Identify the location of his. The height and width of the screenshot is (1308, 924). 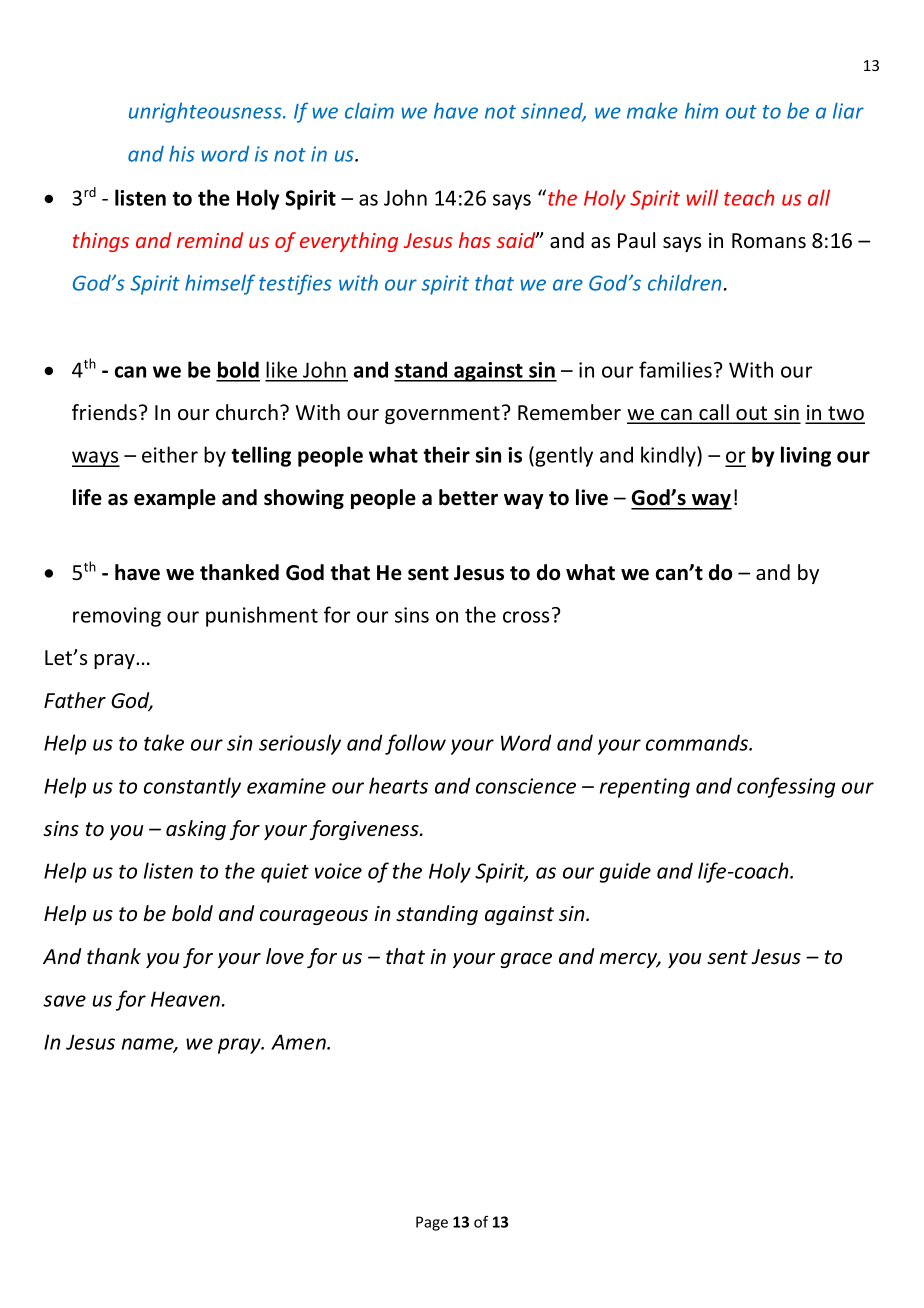
(182, 153).
